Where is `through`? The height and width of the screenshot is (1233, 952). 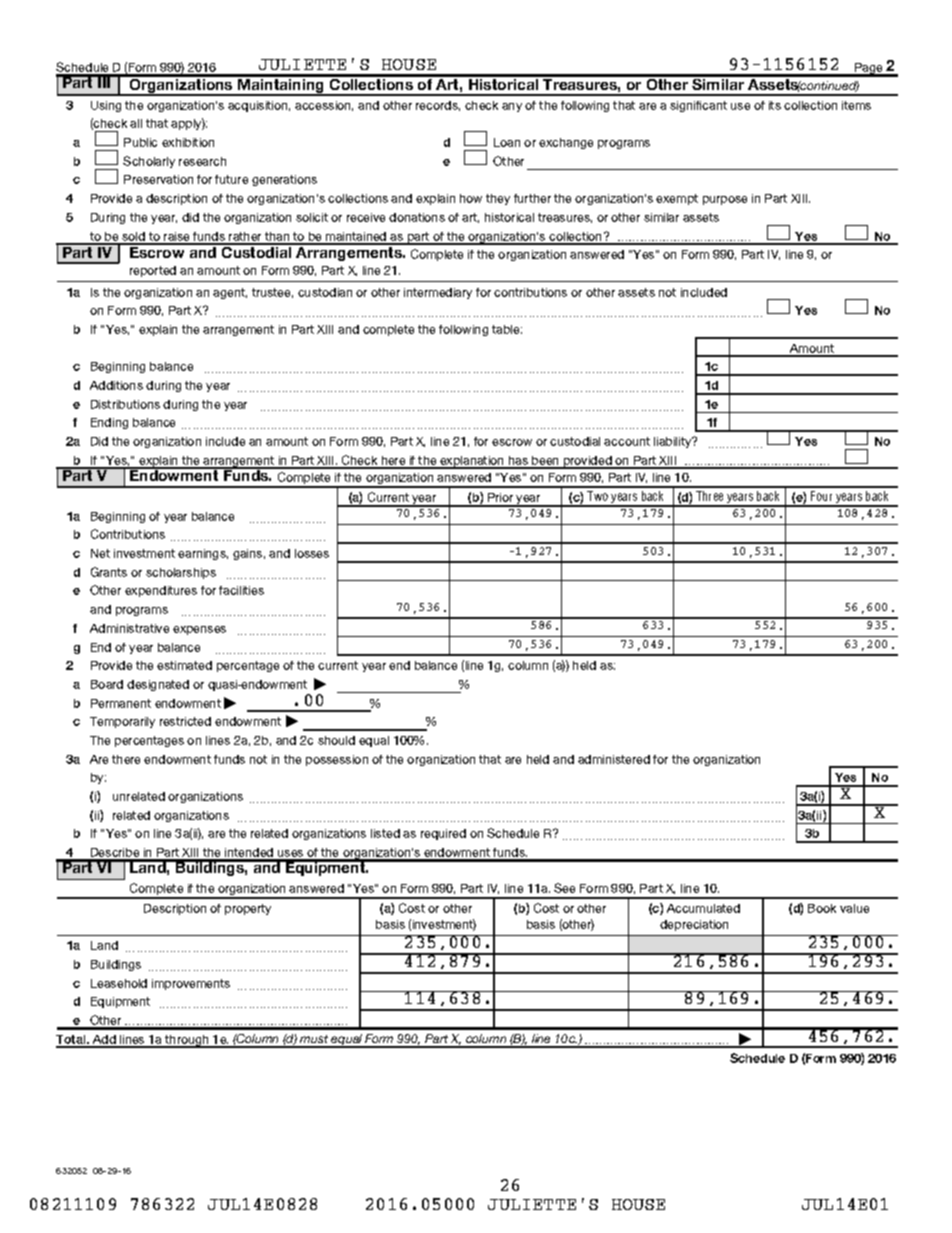
through is located at coordinates (187, 1041).
